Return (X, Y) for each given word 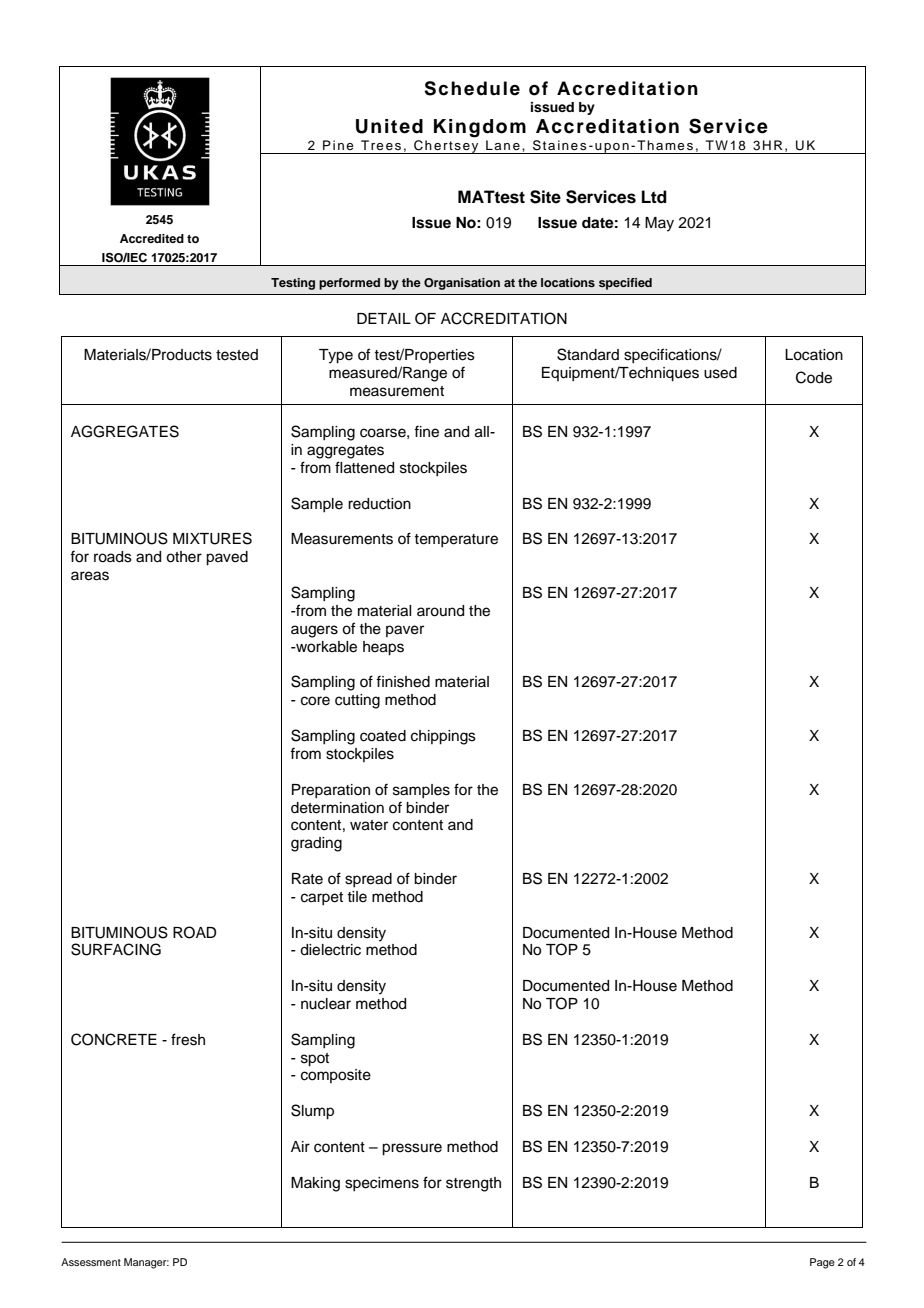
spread (368, 880)
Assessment (91, 1262)
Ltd (654, 197)
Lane (503, 145)
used (720, 373)
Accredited (152, 238)
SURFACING (116, 949)
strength (473, 1184)
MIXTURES (212, 538)
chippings (443, 737)
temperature (456, 540)
